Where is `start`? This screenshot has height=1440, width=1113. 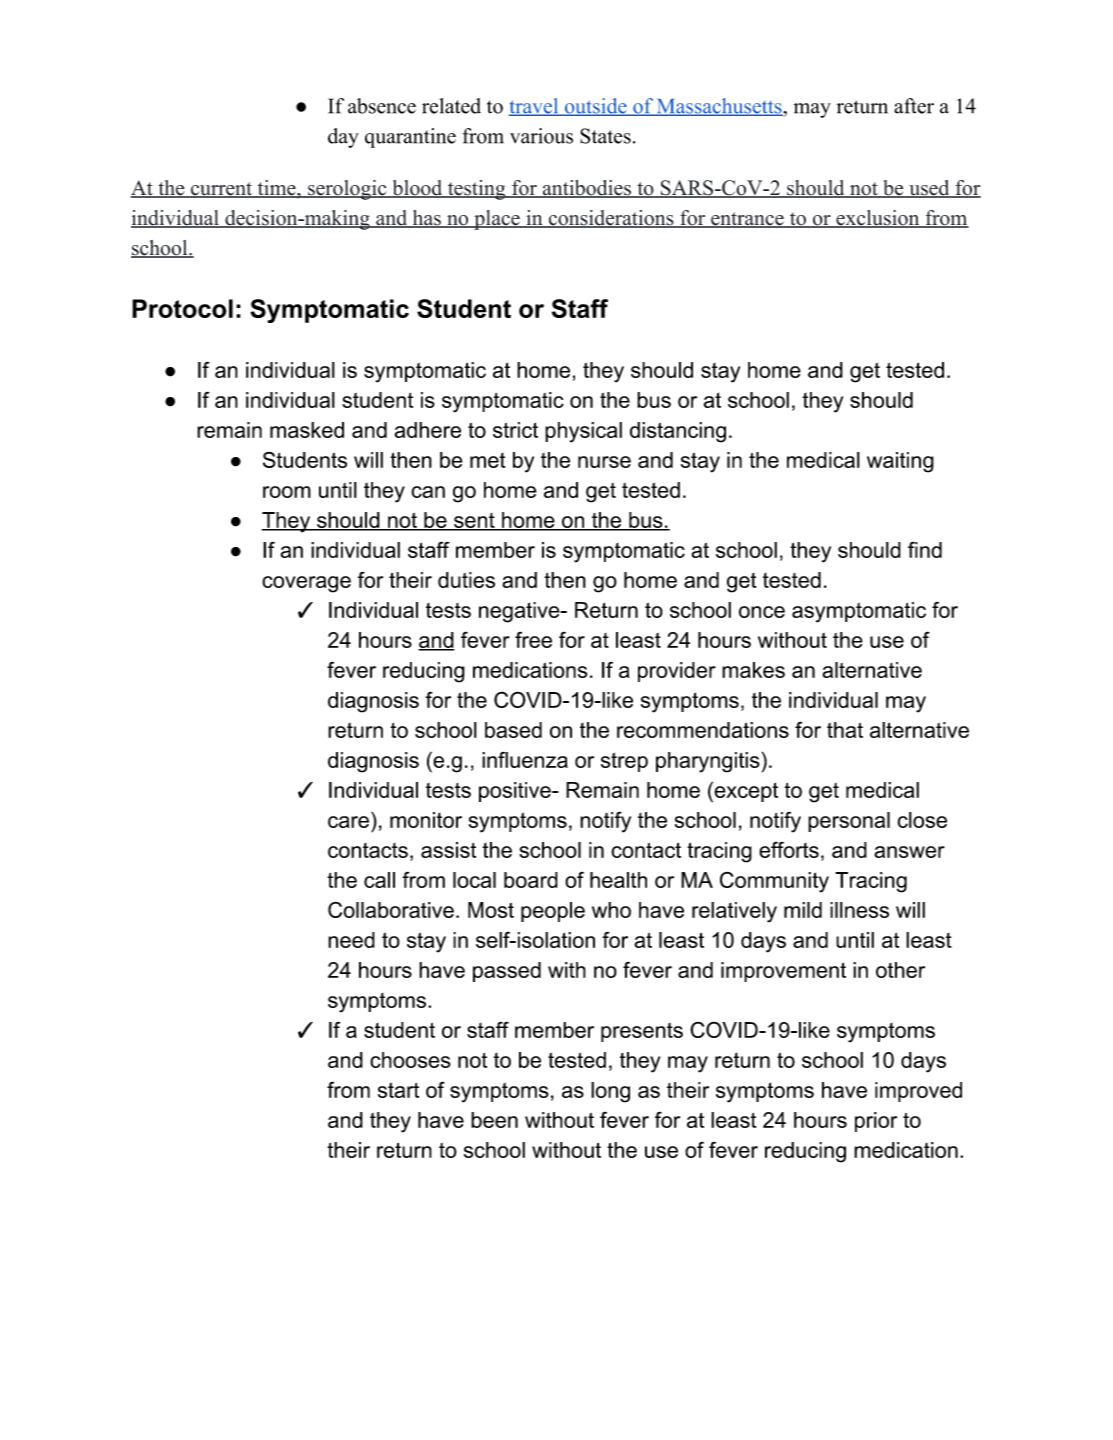
start is located at coordinates (398, 1090).
